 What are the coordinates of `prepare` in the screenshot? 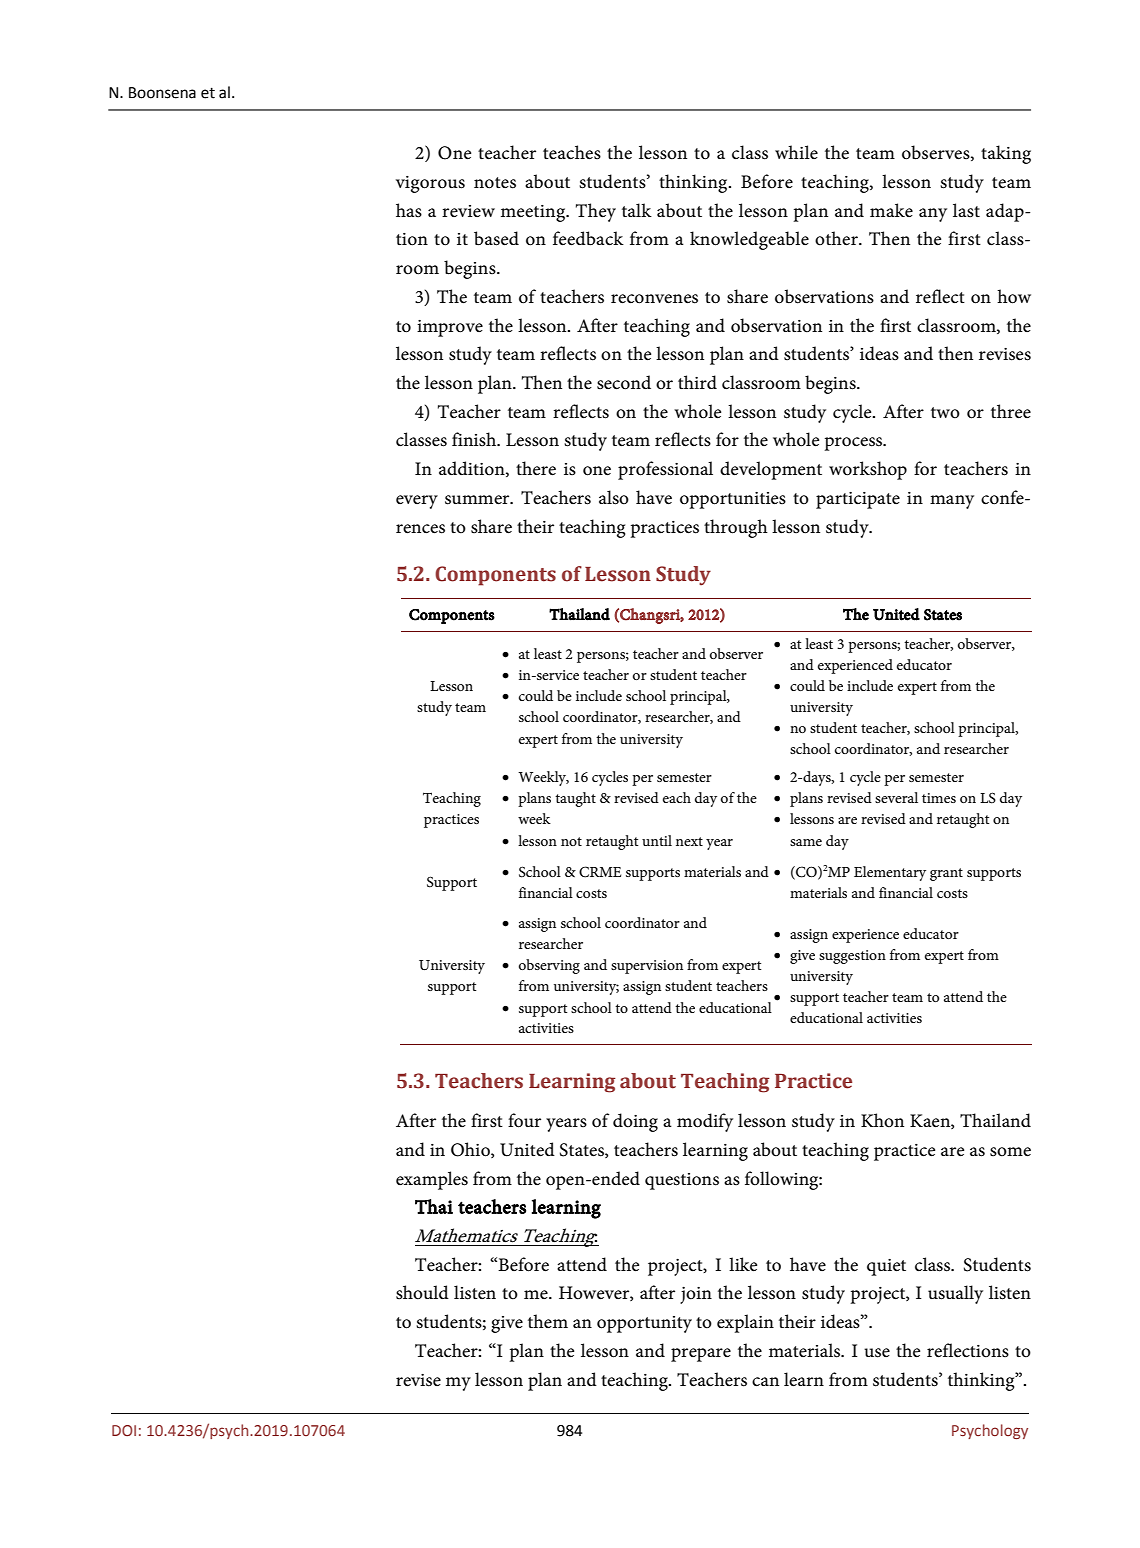 It's located at (701, 1355).
